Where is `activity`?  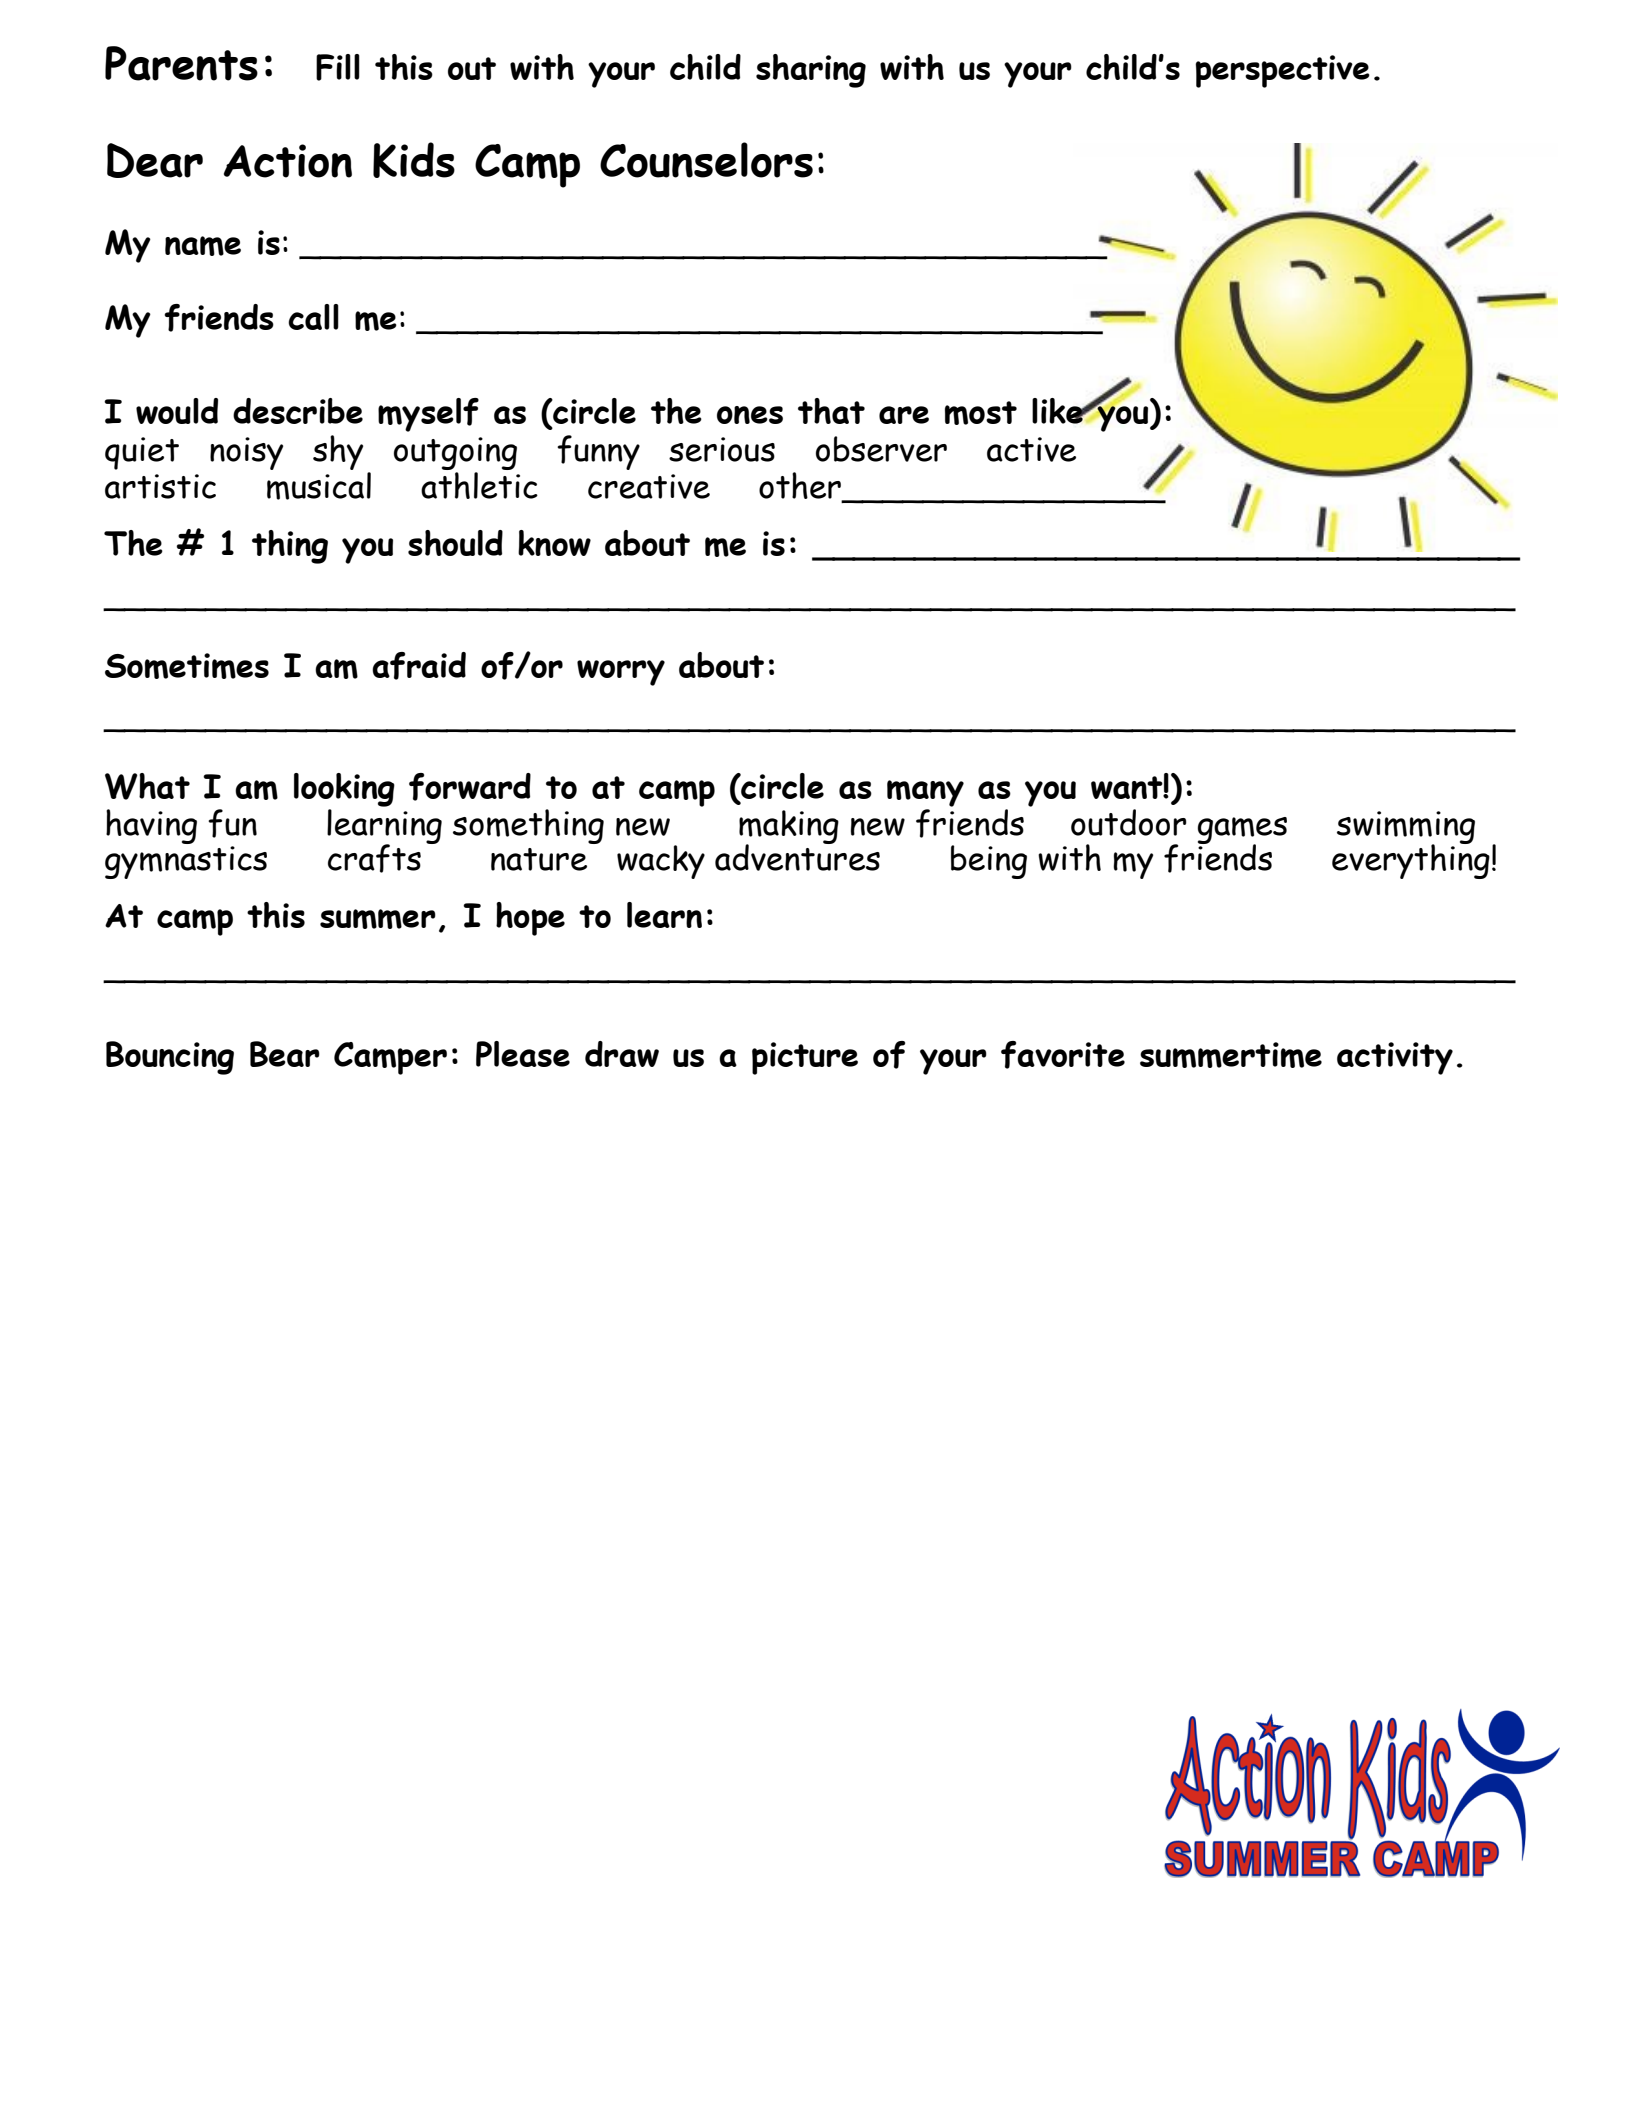 activity is located at coordinates (1395, 1058).
